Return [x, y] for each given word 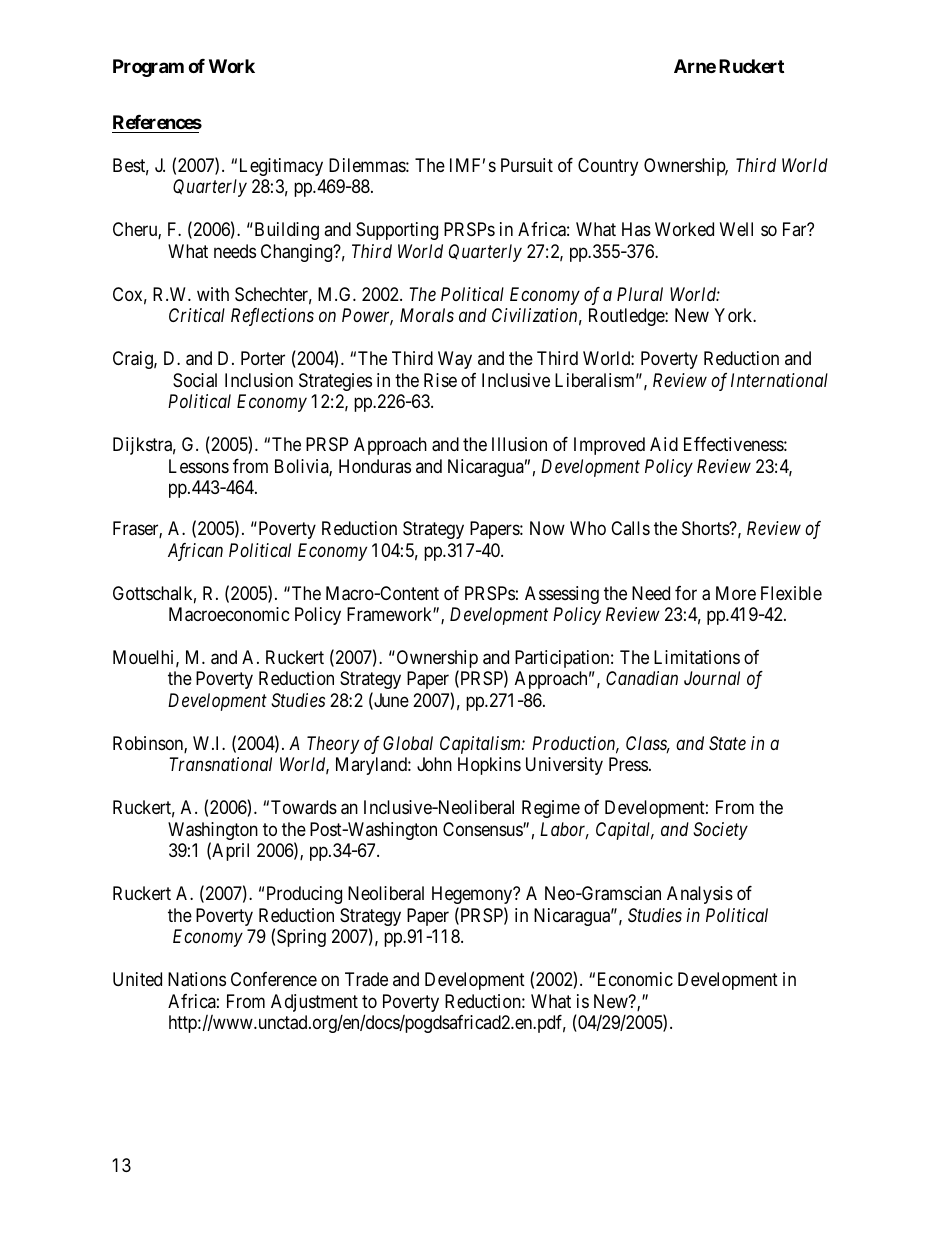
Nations [197, 979]
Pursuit [527, 165]
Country [608, 167]
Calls [630, 528]
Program [148, 68]
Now [547, 528]
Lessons [199, 466]
